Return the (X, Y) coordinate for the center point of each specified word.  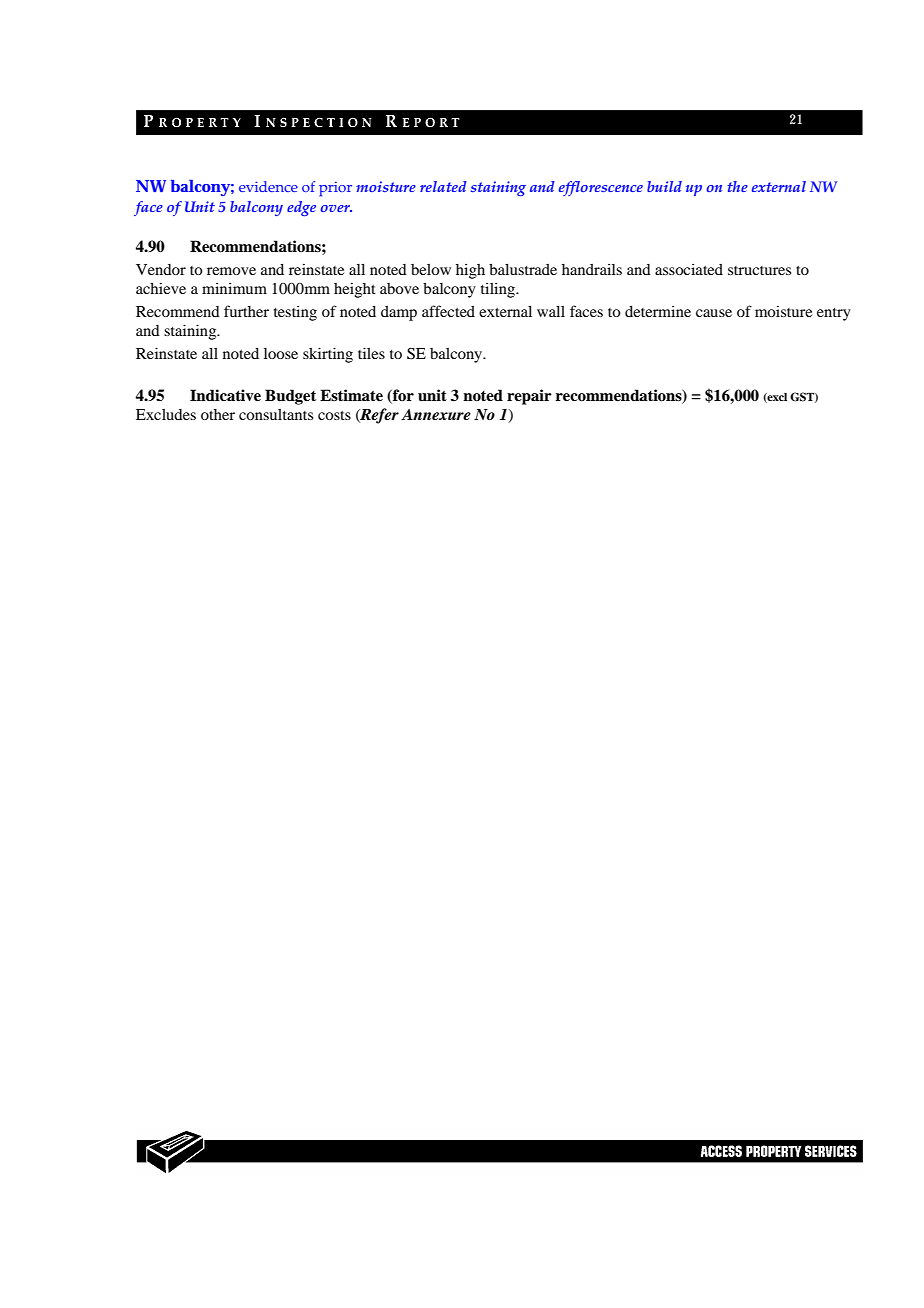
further (246, 311)
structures (759, 270)
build (664, 186)
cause (714, 313)
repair (529, 397)
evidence (268, 186)
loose (281, 353)
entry (834, 314)
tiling (499, 290)
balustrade (523, 269)
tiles (371, 353)
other (218, 414)
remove (231, 271)
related (443, 186)
